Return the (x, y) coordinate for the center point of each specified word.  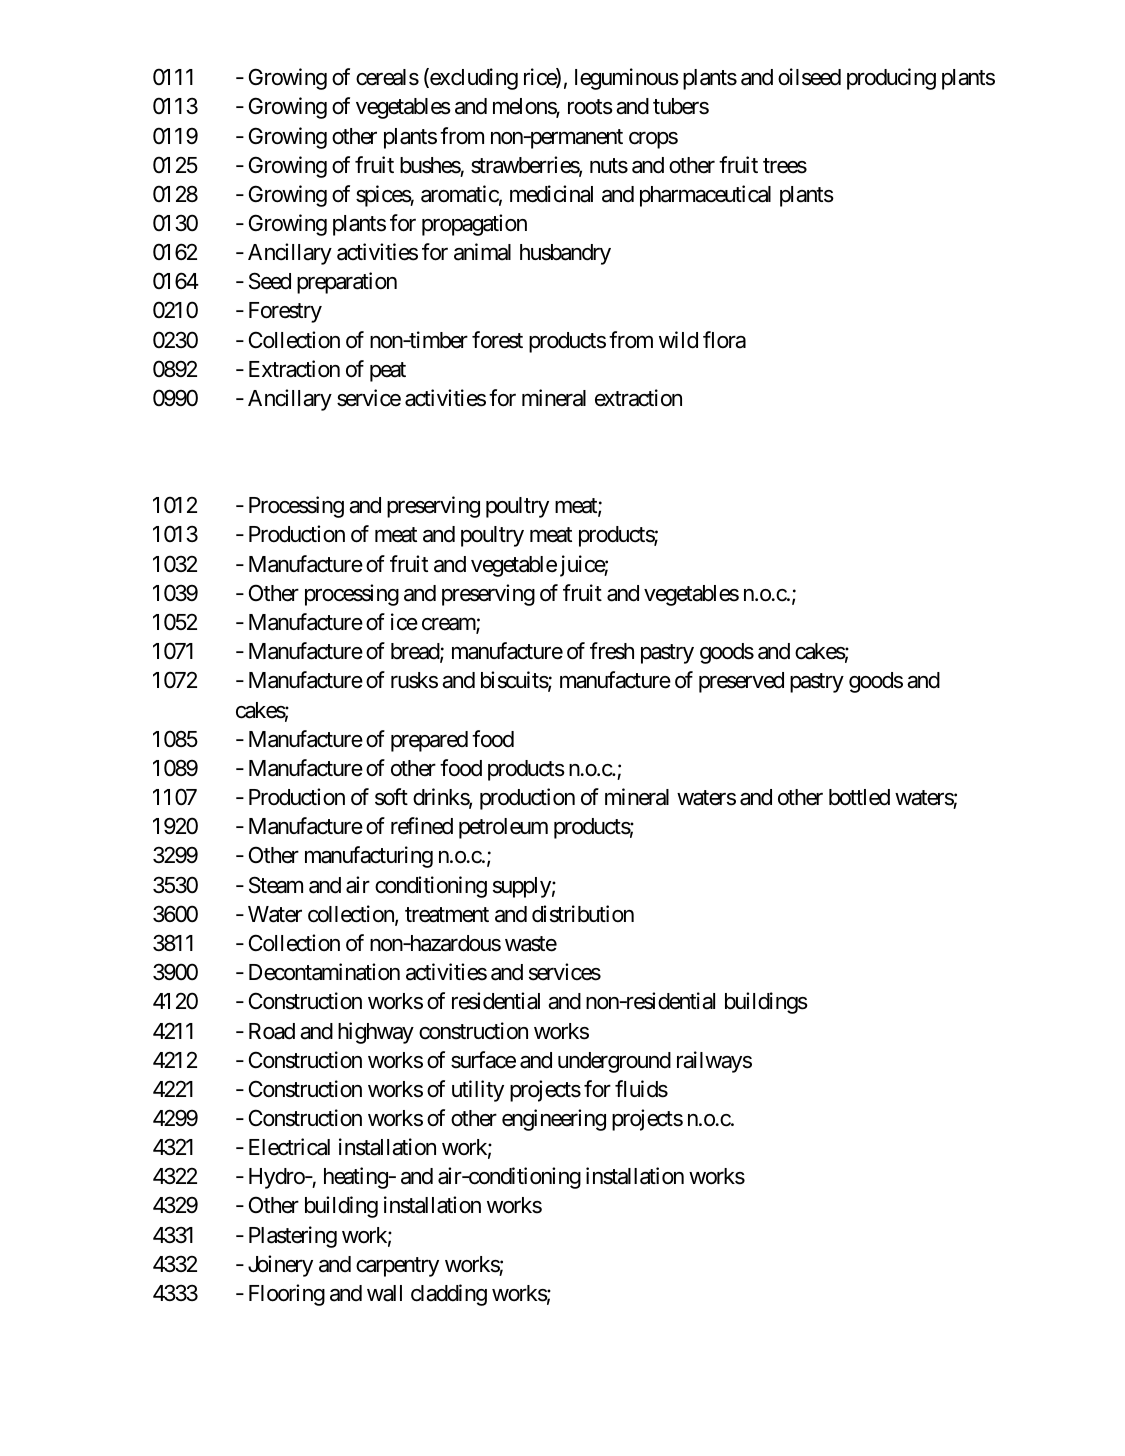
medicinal (551, 194)
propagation (474, 225)
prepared (429, 741)
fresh (612, 651)
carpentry (397, 1267)
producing (891, 79)
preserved (741, 682)
